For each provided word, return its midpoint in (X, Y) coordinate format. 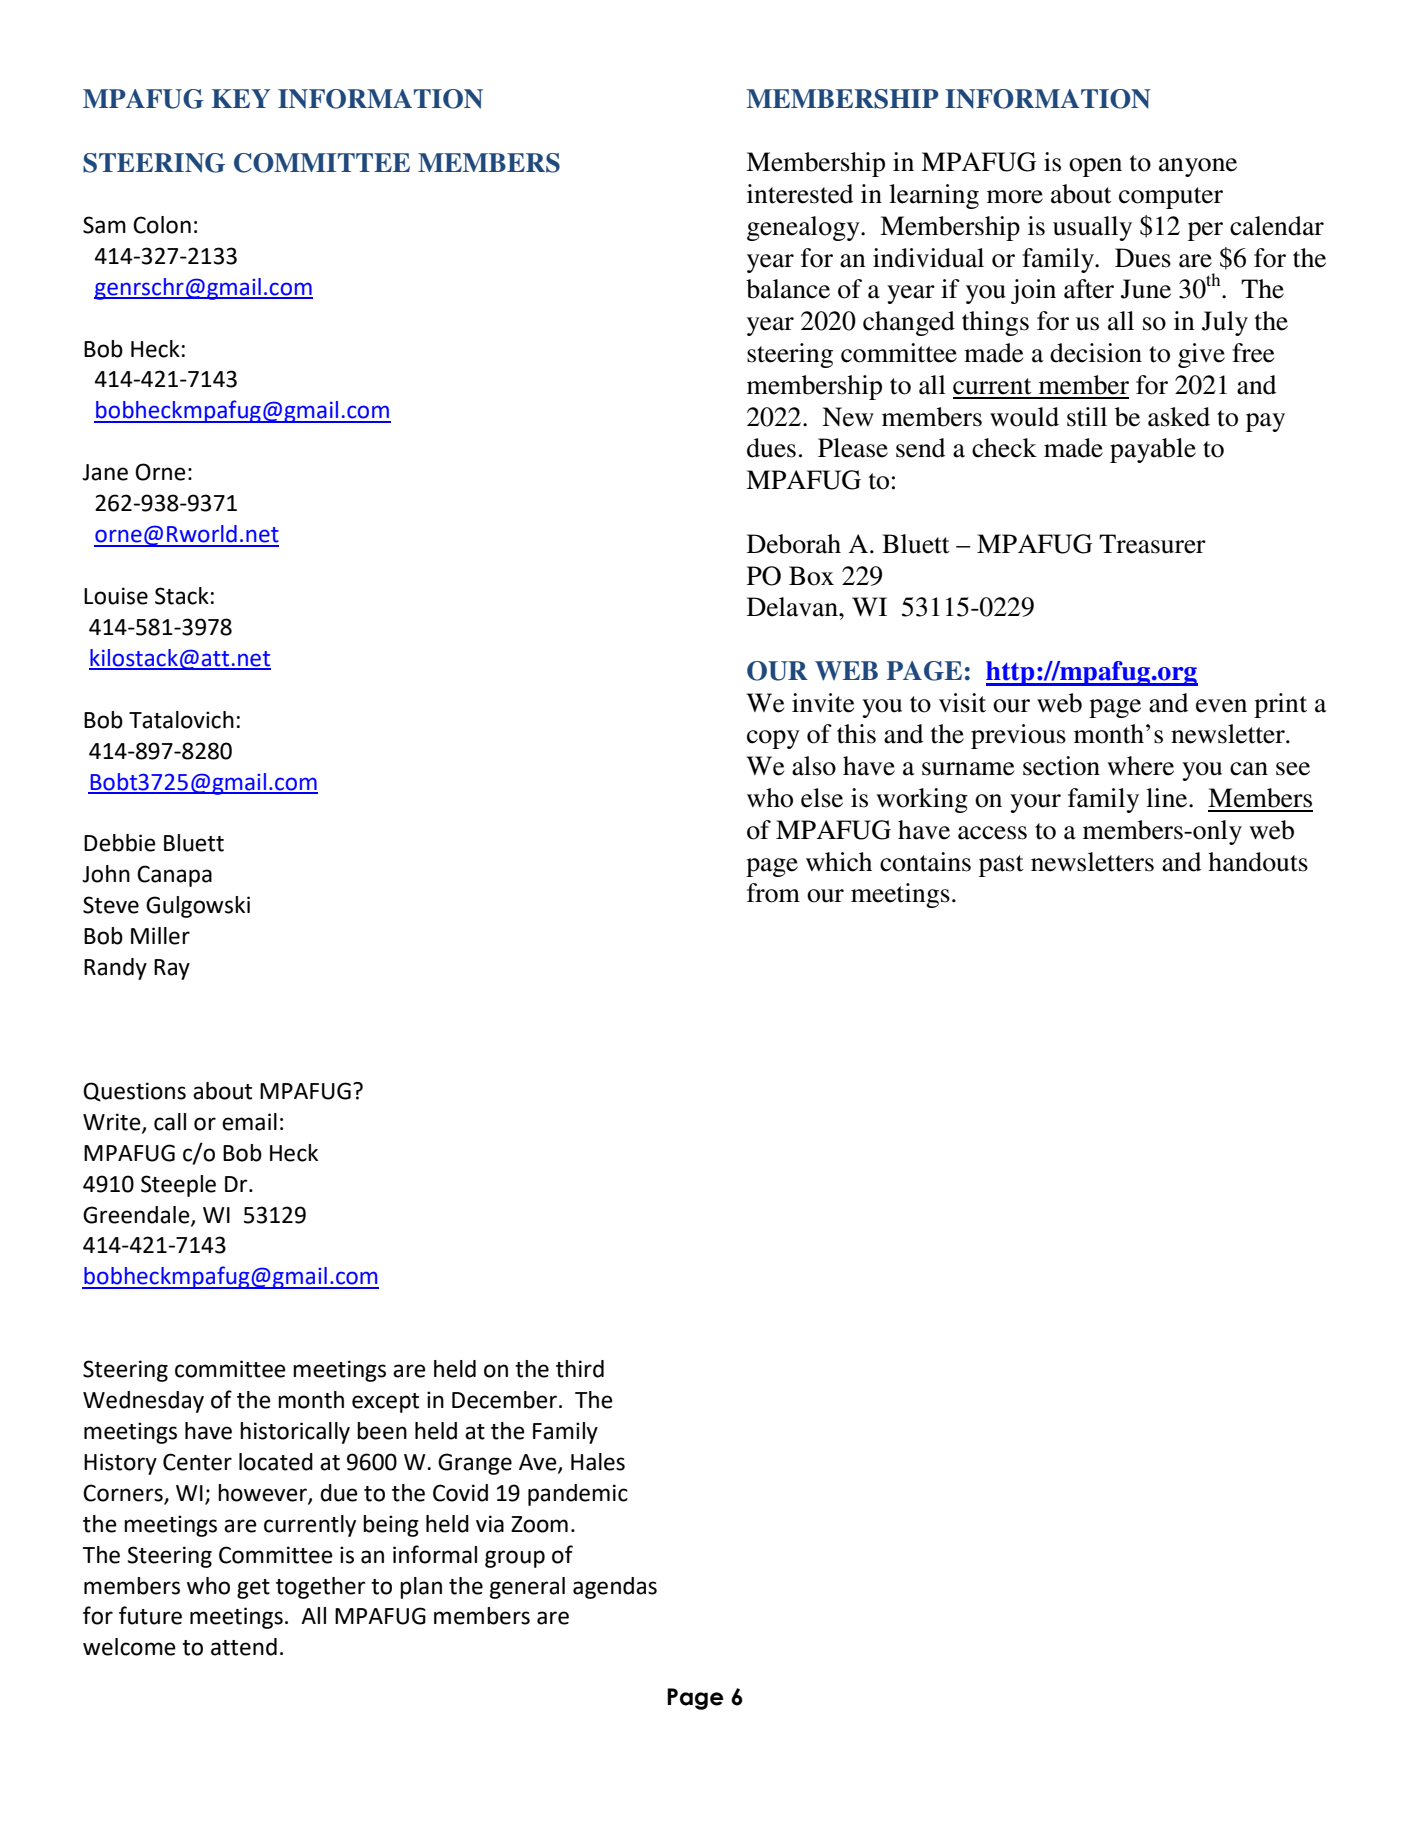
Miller (160, 936)
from (773, 893)
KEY (241, 98)
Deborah (794, 544)
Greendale (137, 1215)
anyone (1198, 167)
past (1001, 866)
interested (800, 194)
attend (244, 1647)
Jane (105, 472)
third (580, 1369)
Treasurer (1152, 544)
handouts (1258, 862)
